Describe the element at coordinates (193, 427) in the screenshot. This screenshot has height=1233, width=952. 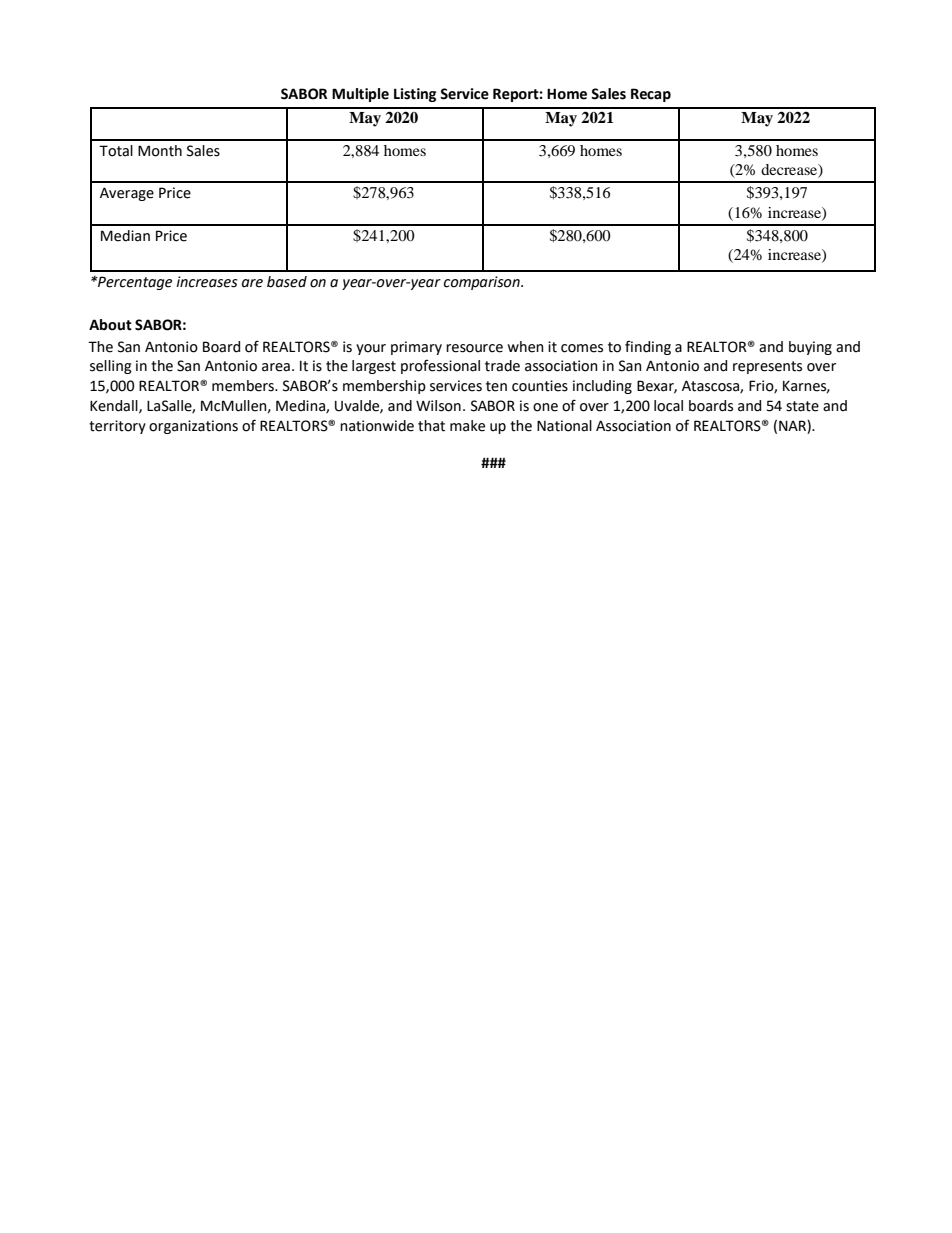
I see `organizations` at that location.
